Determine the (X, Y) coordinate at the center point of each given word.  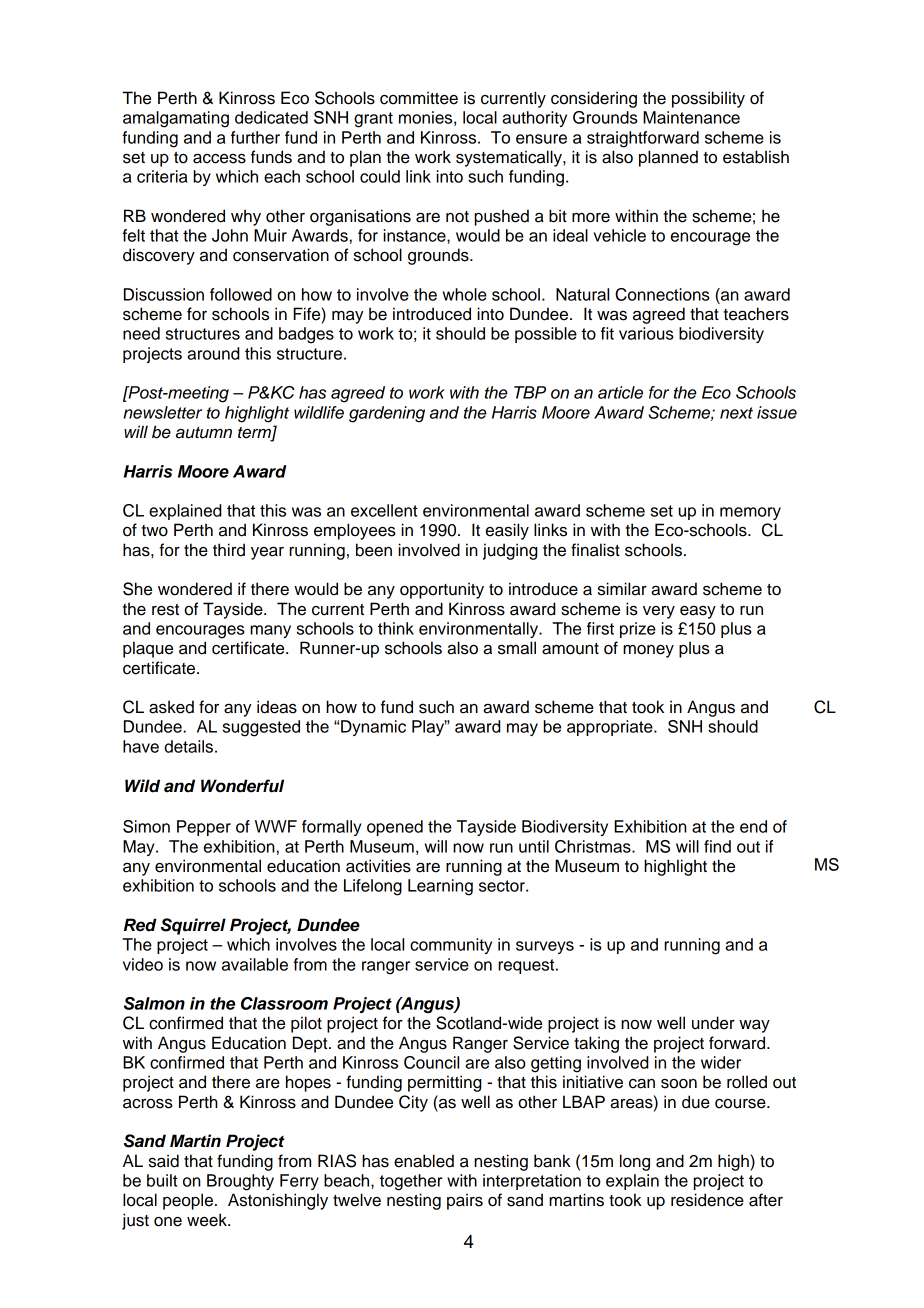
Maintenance (691, 117)
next (736, 413)
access (219, 159)
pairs (465, 1201)
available (255, 964)
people (188, 1201)
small (517, 648)
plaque (148, 649)
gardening (387, 414)
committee (419, 98)
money (648, 651)
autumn (204, 433)
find (717, 846)
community (451, 946)
